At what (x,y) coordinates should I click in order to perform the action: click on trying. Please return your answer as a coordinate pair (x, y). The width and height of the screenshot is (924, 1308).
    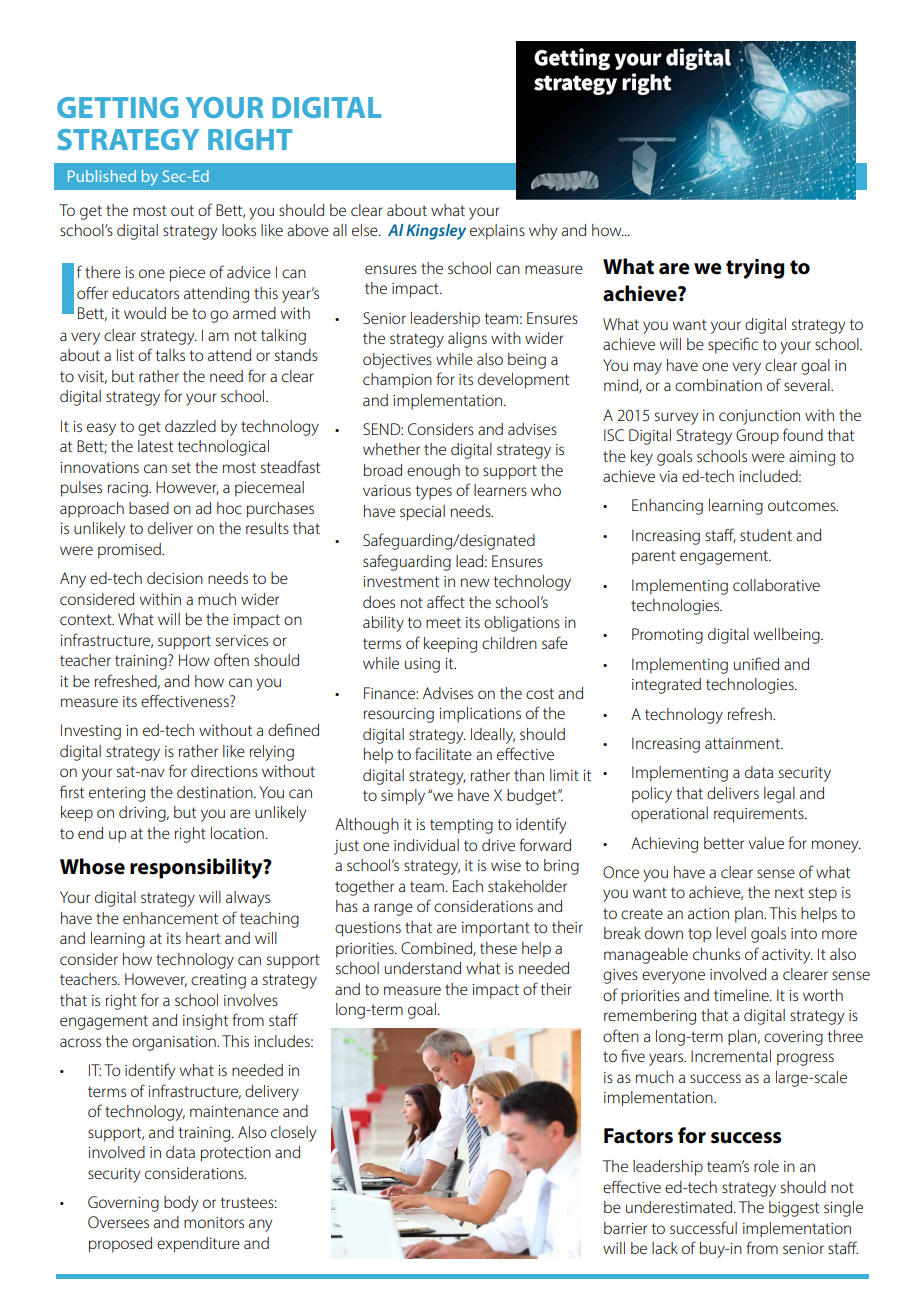
    Looking at the image, I should click on (755, 269).
